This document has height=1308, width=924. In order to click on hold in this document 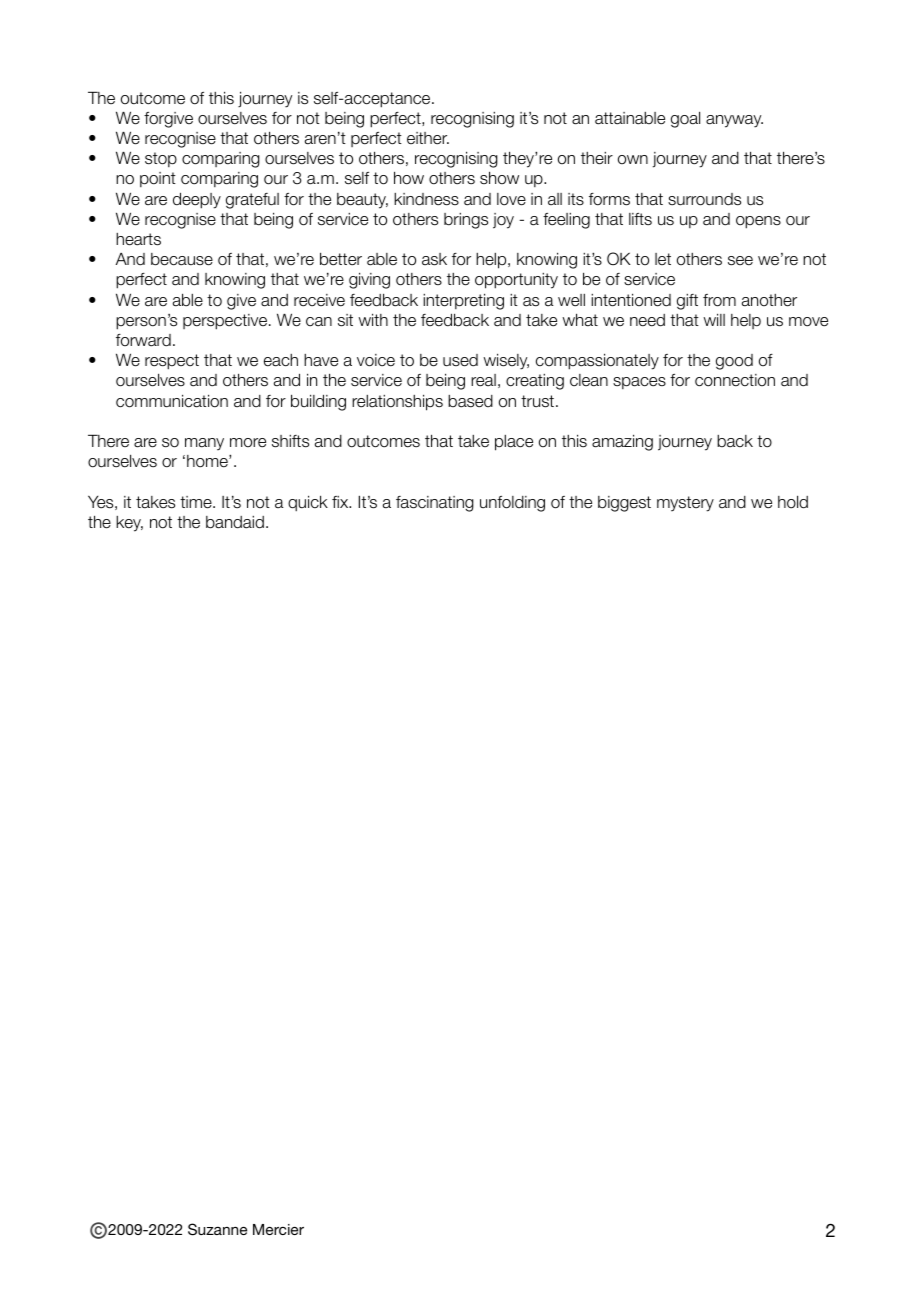, I will do `click(793, 502)`.
